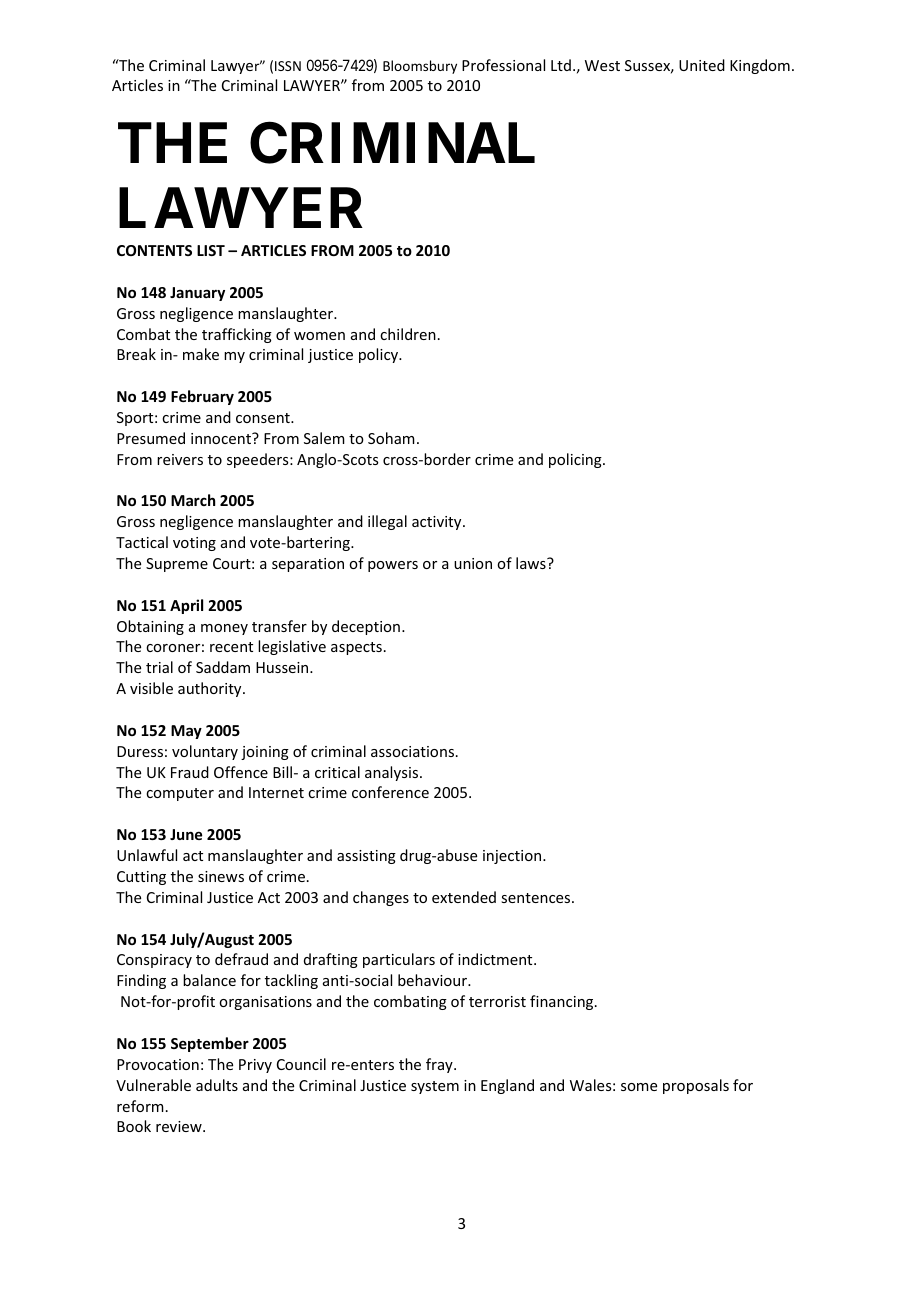 The image size is (924, 1308). Describe the element at coordinates (217, 1085) in the document. I see `adults` at that location.
